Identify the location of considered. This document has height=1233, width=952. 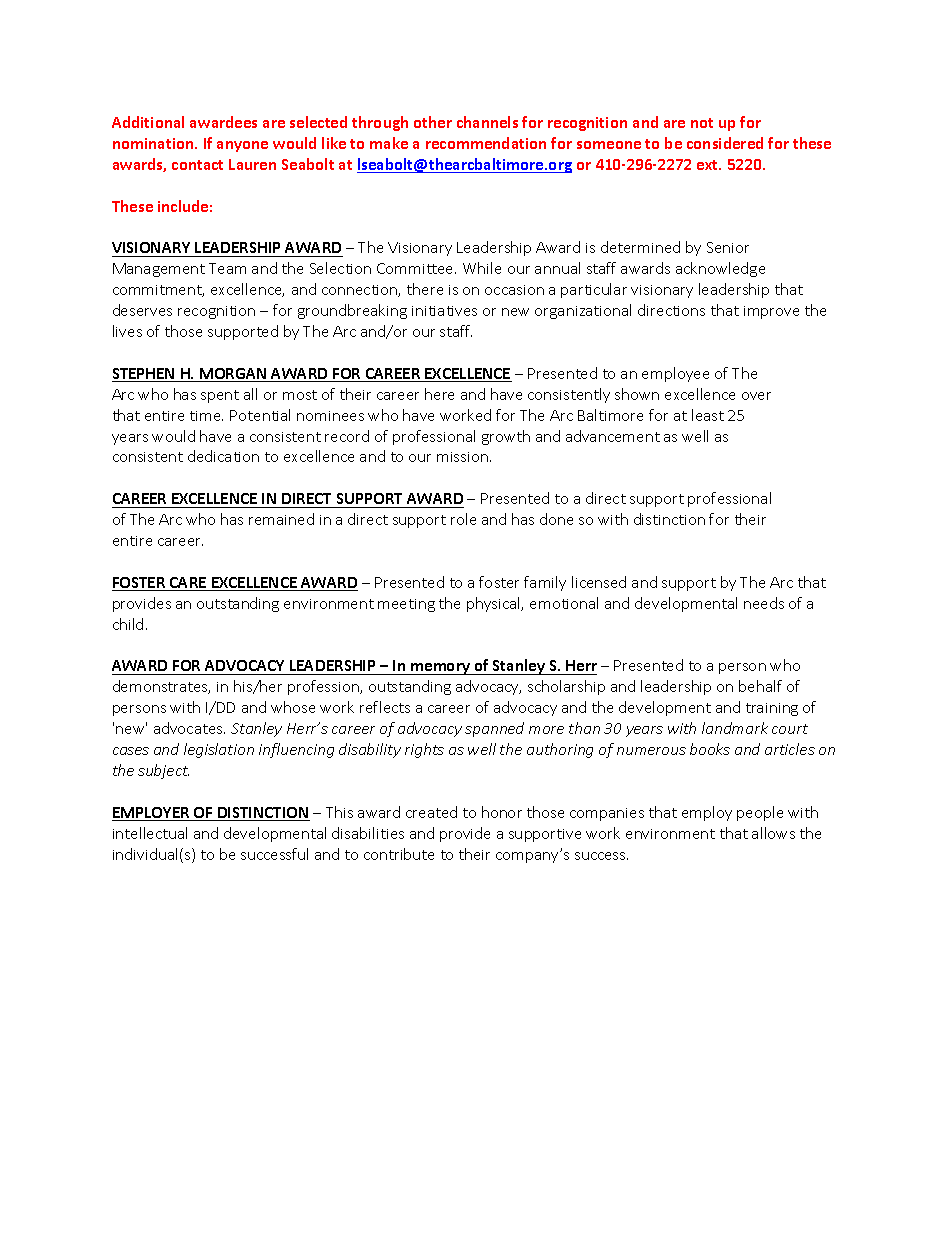
(725, 143).
